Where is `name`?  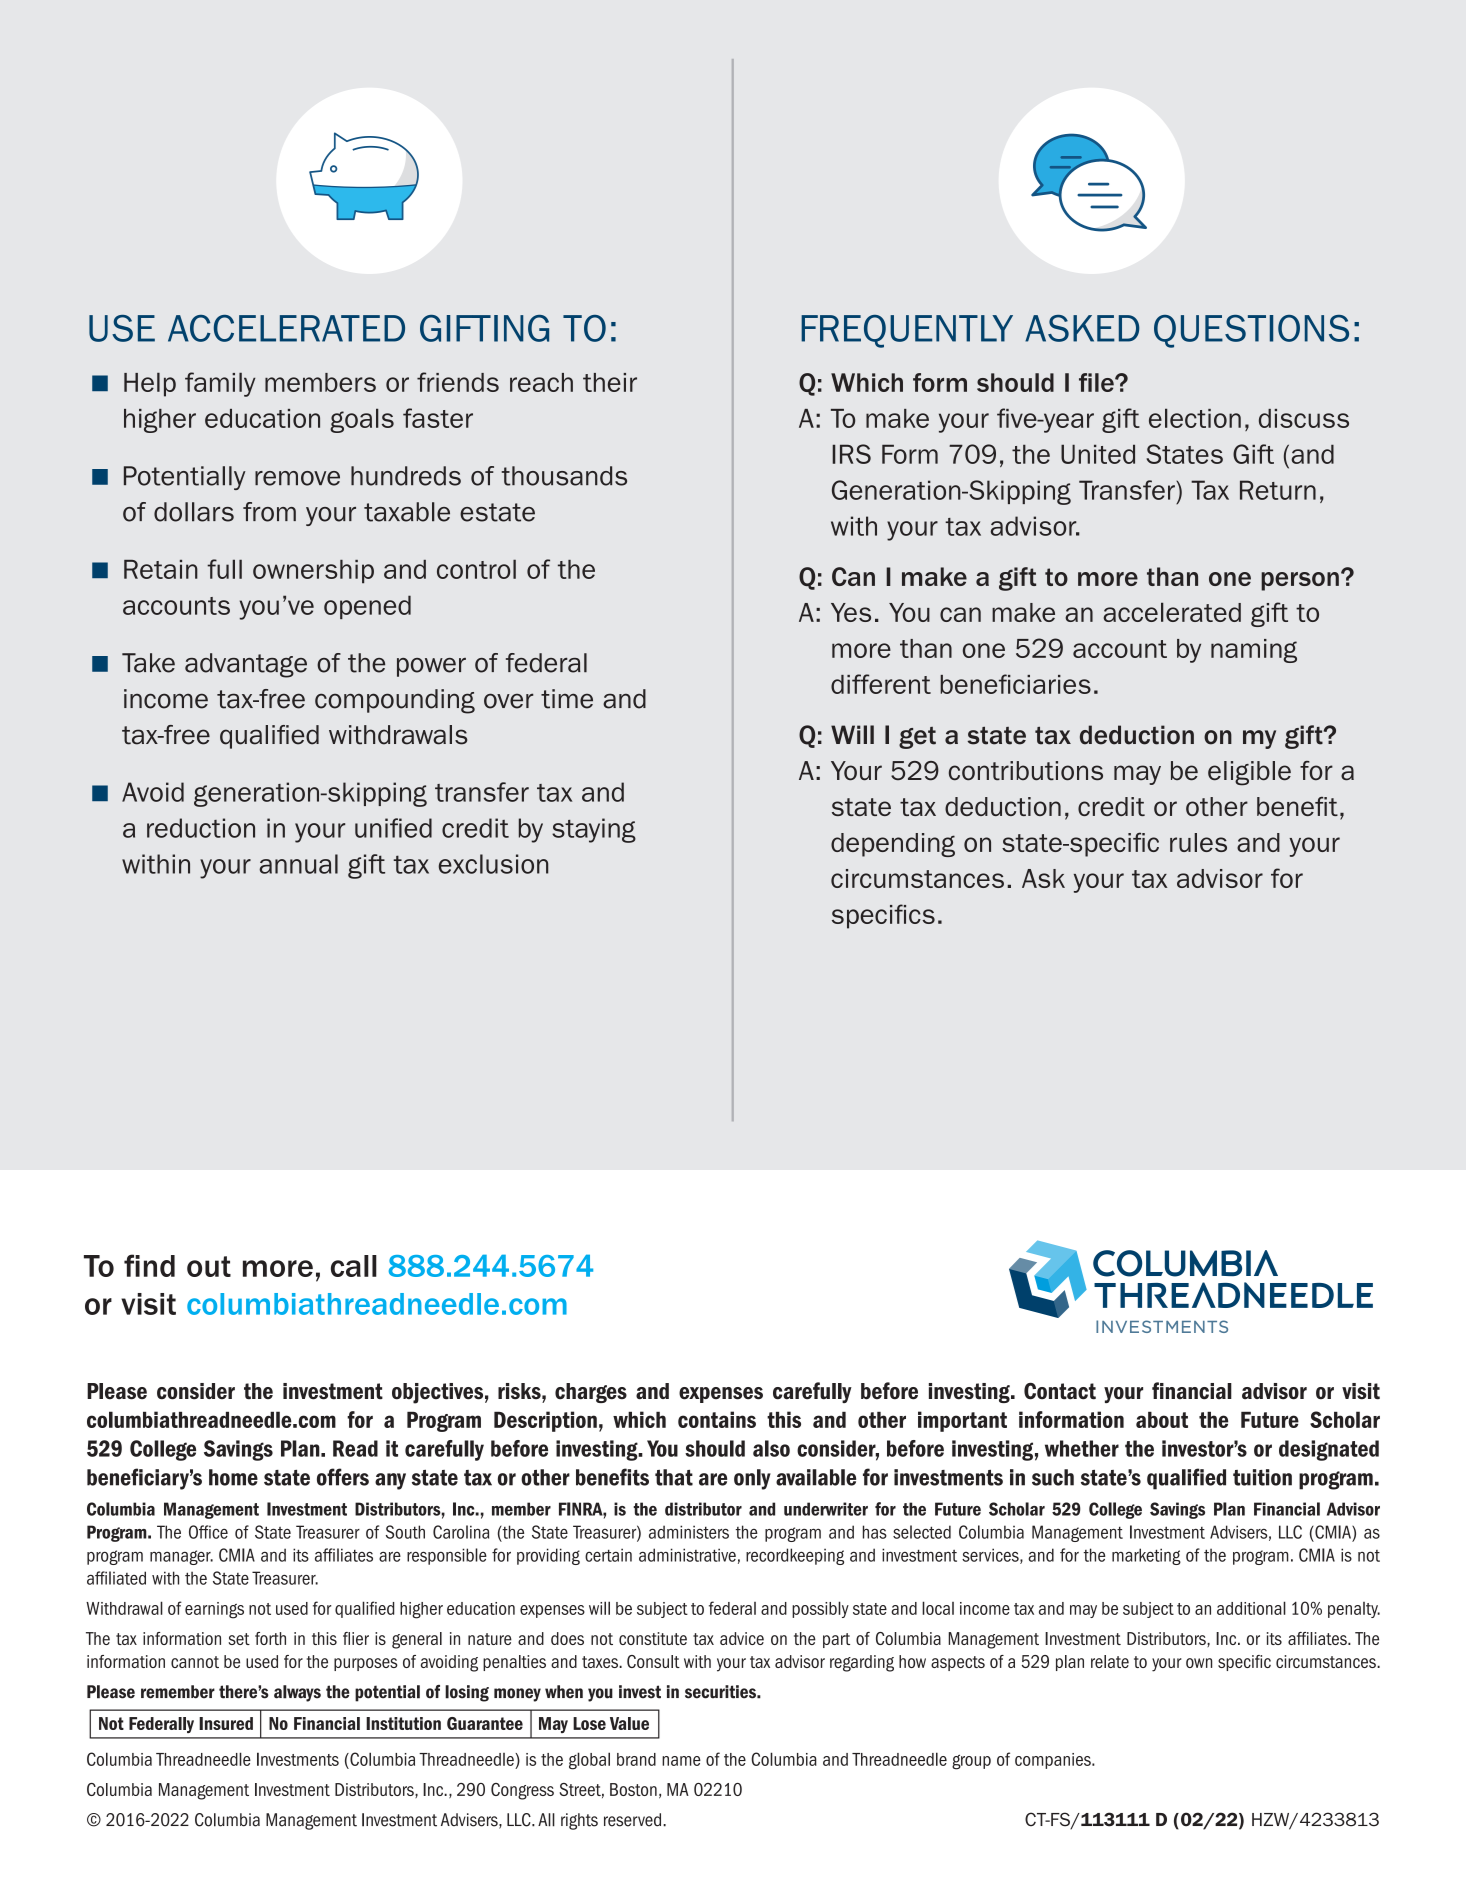
name is located at coordinates (681, 1761).
